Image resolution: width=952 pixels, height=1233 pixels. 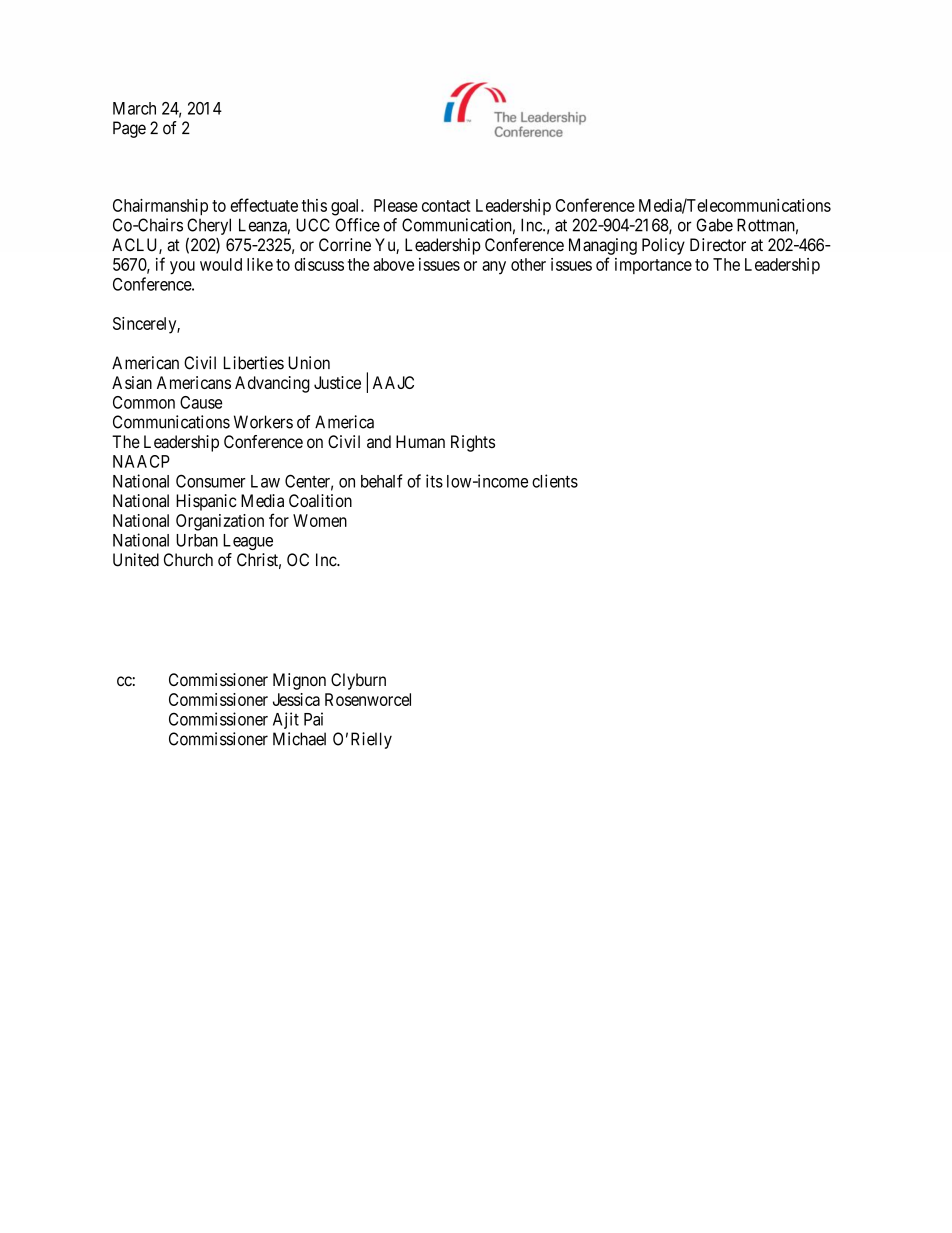 What do you see at coordinates (201, 402) in the screenshot?
I see `Cause` at bounding box center [201, 402].
